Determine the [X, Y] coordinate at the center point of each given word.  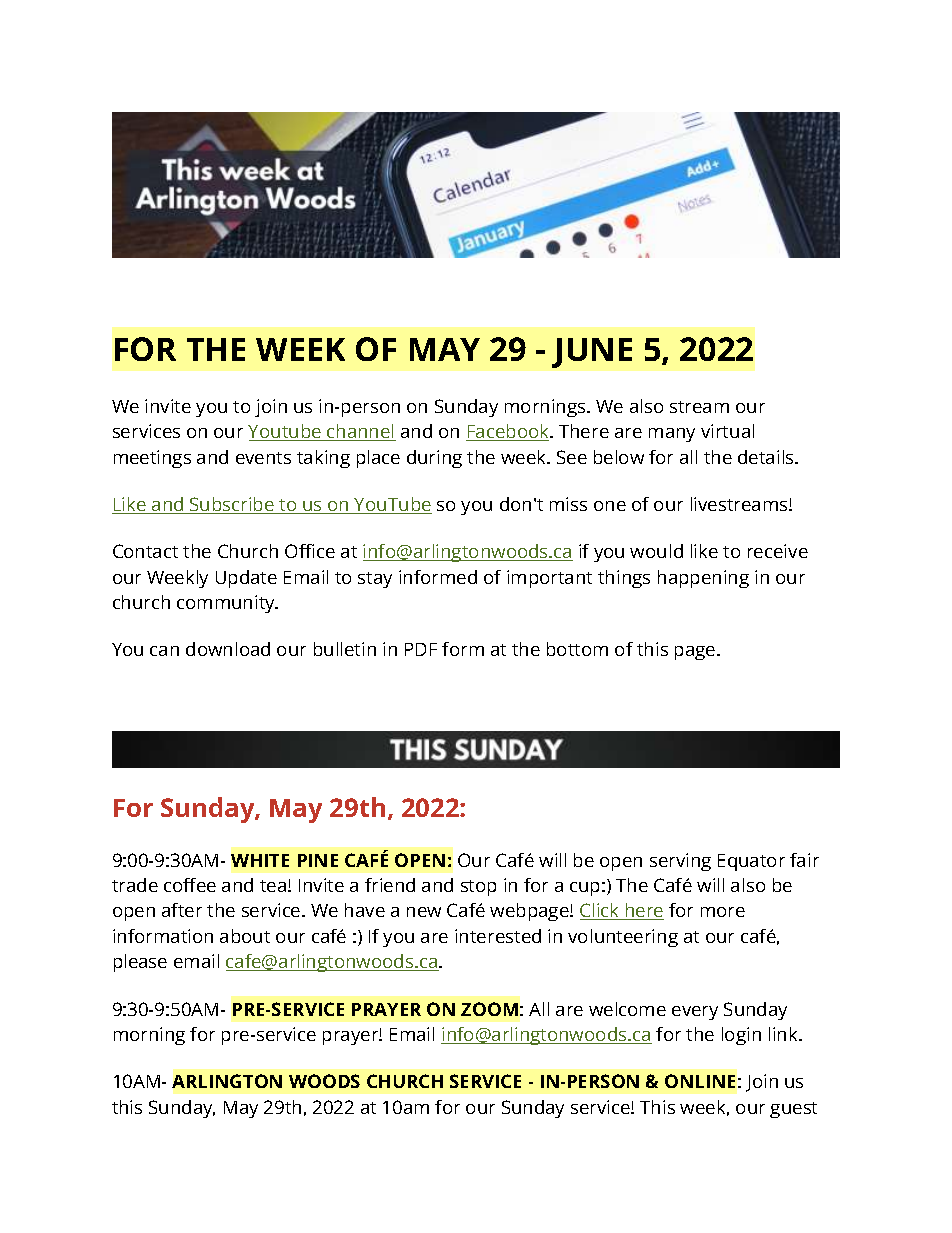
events [263, 458]
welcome [627, 1009]
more [723, 912]
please [140, 963]
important [549, 579]
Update [246, 579]
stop [478, 888]
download [228, 649]
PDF [421, 649]
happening [703, 579]
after [182, 910]
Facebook [509, 432]
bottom [577, 649]
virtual [727, 431]
